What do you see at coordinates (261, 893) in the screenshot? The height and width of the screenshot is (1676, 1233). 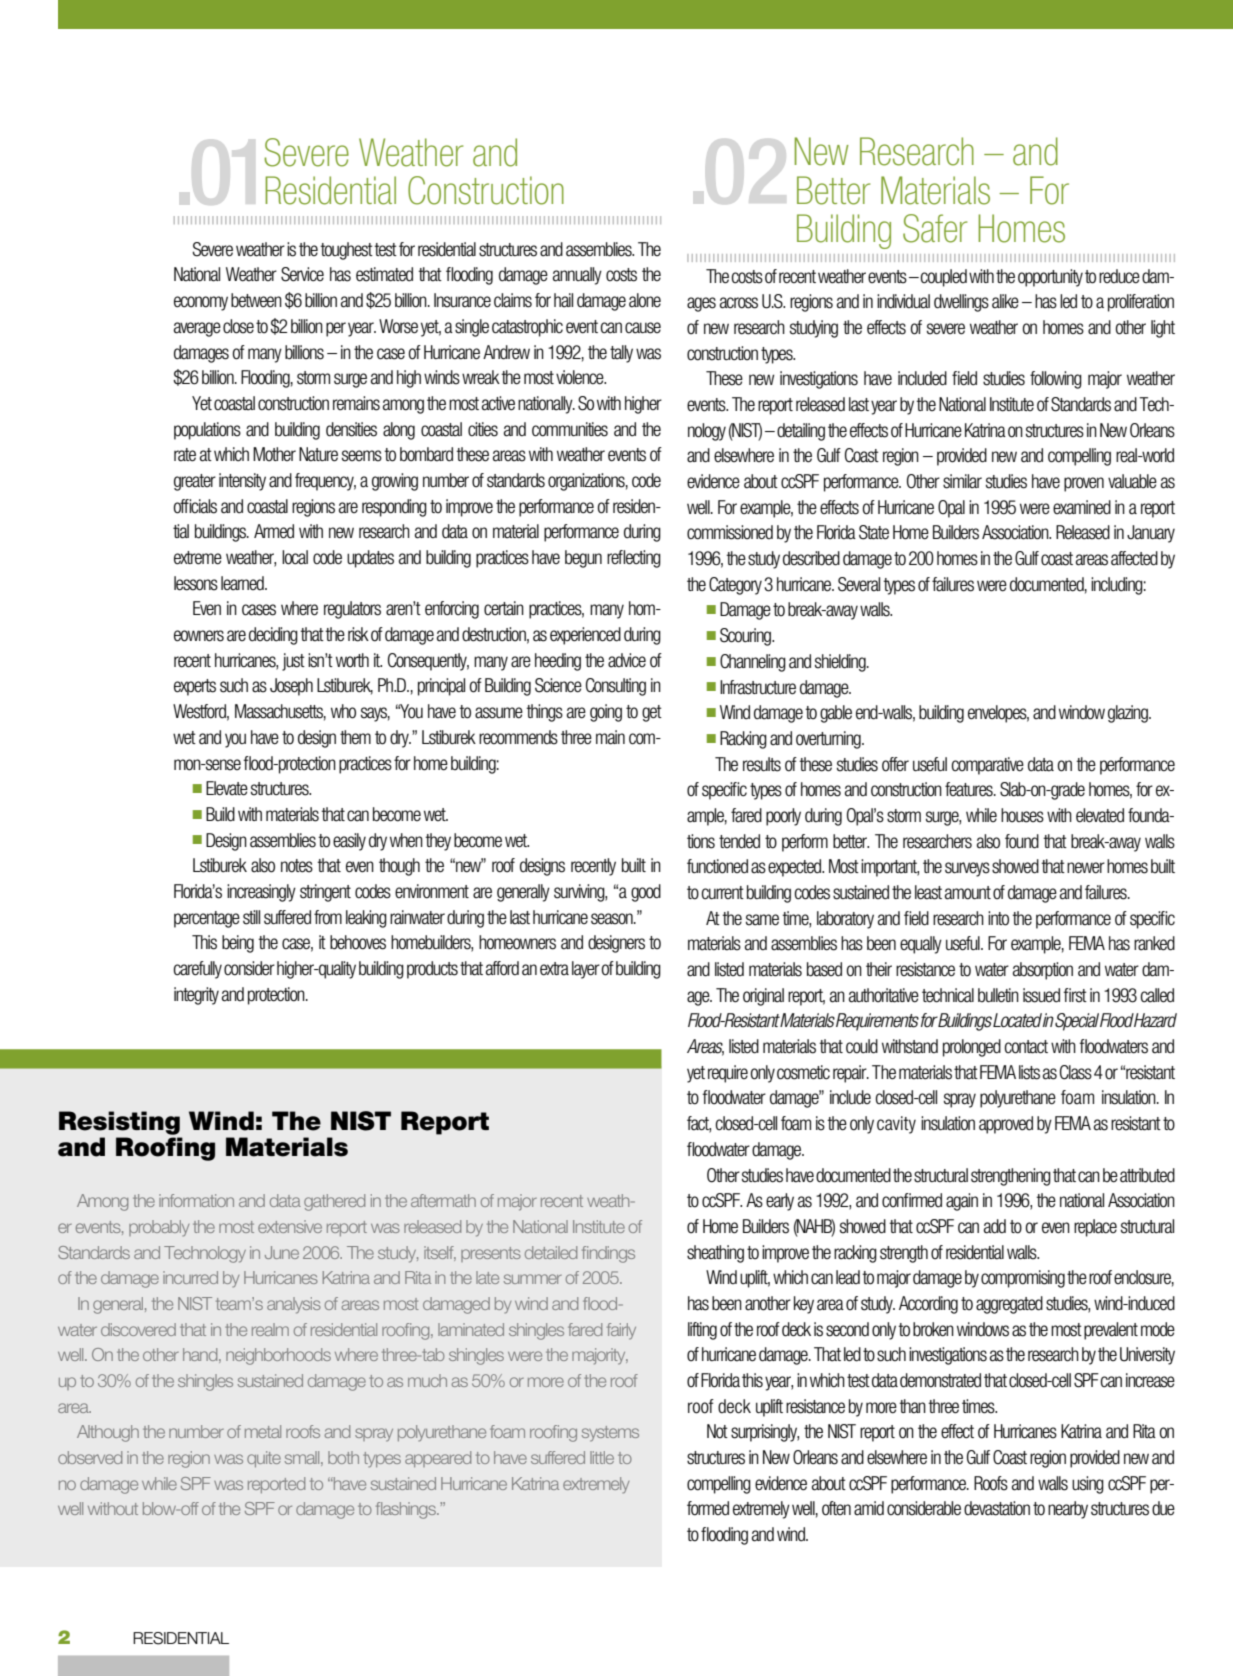 I see `increasingly` at bounding box center [261, 893].
